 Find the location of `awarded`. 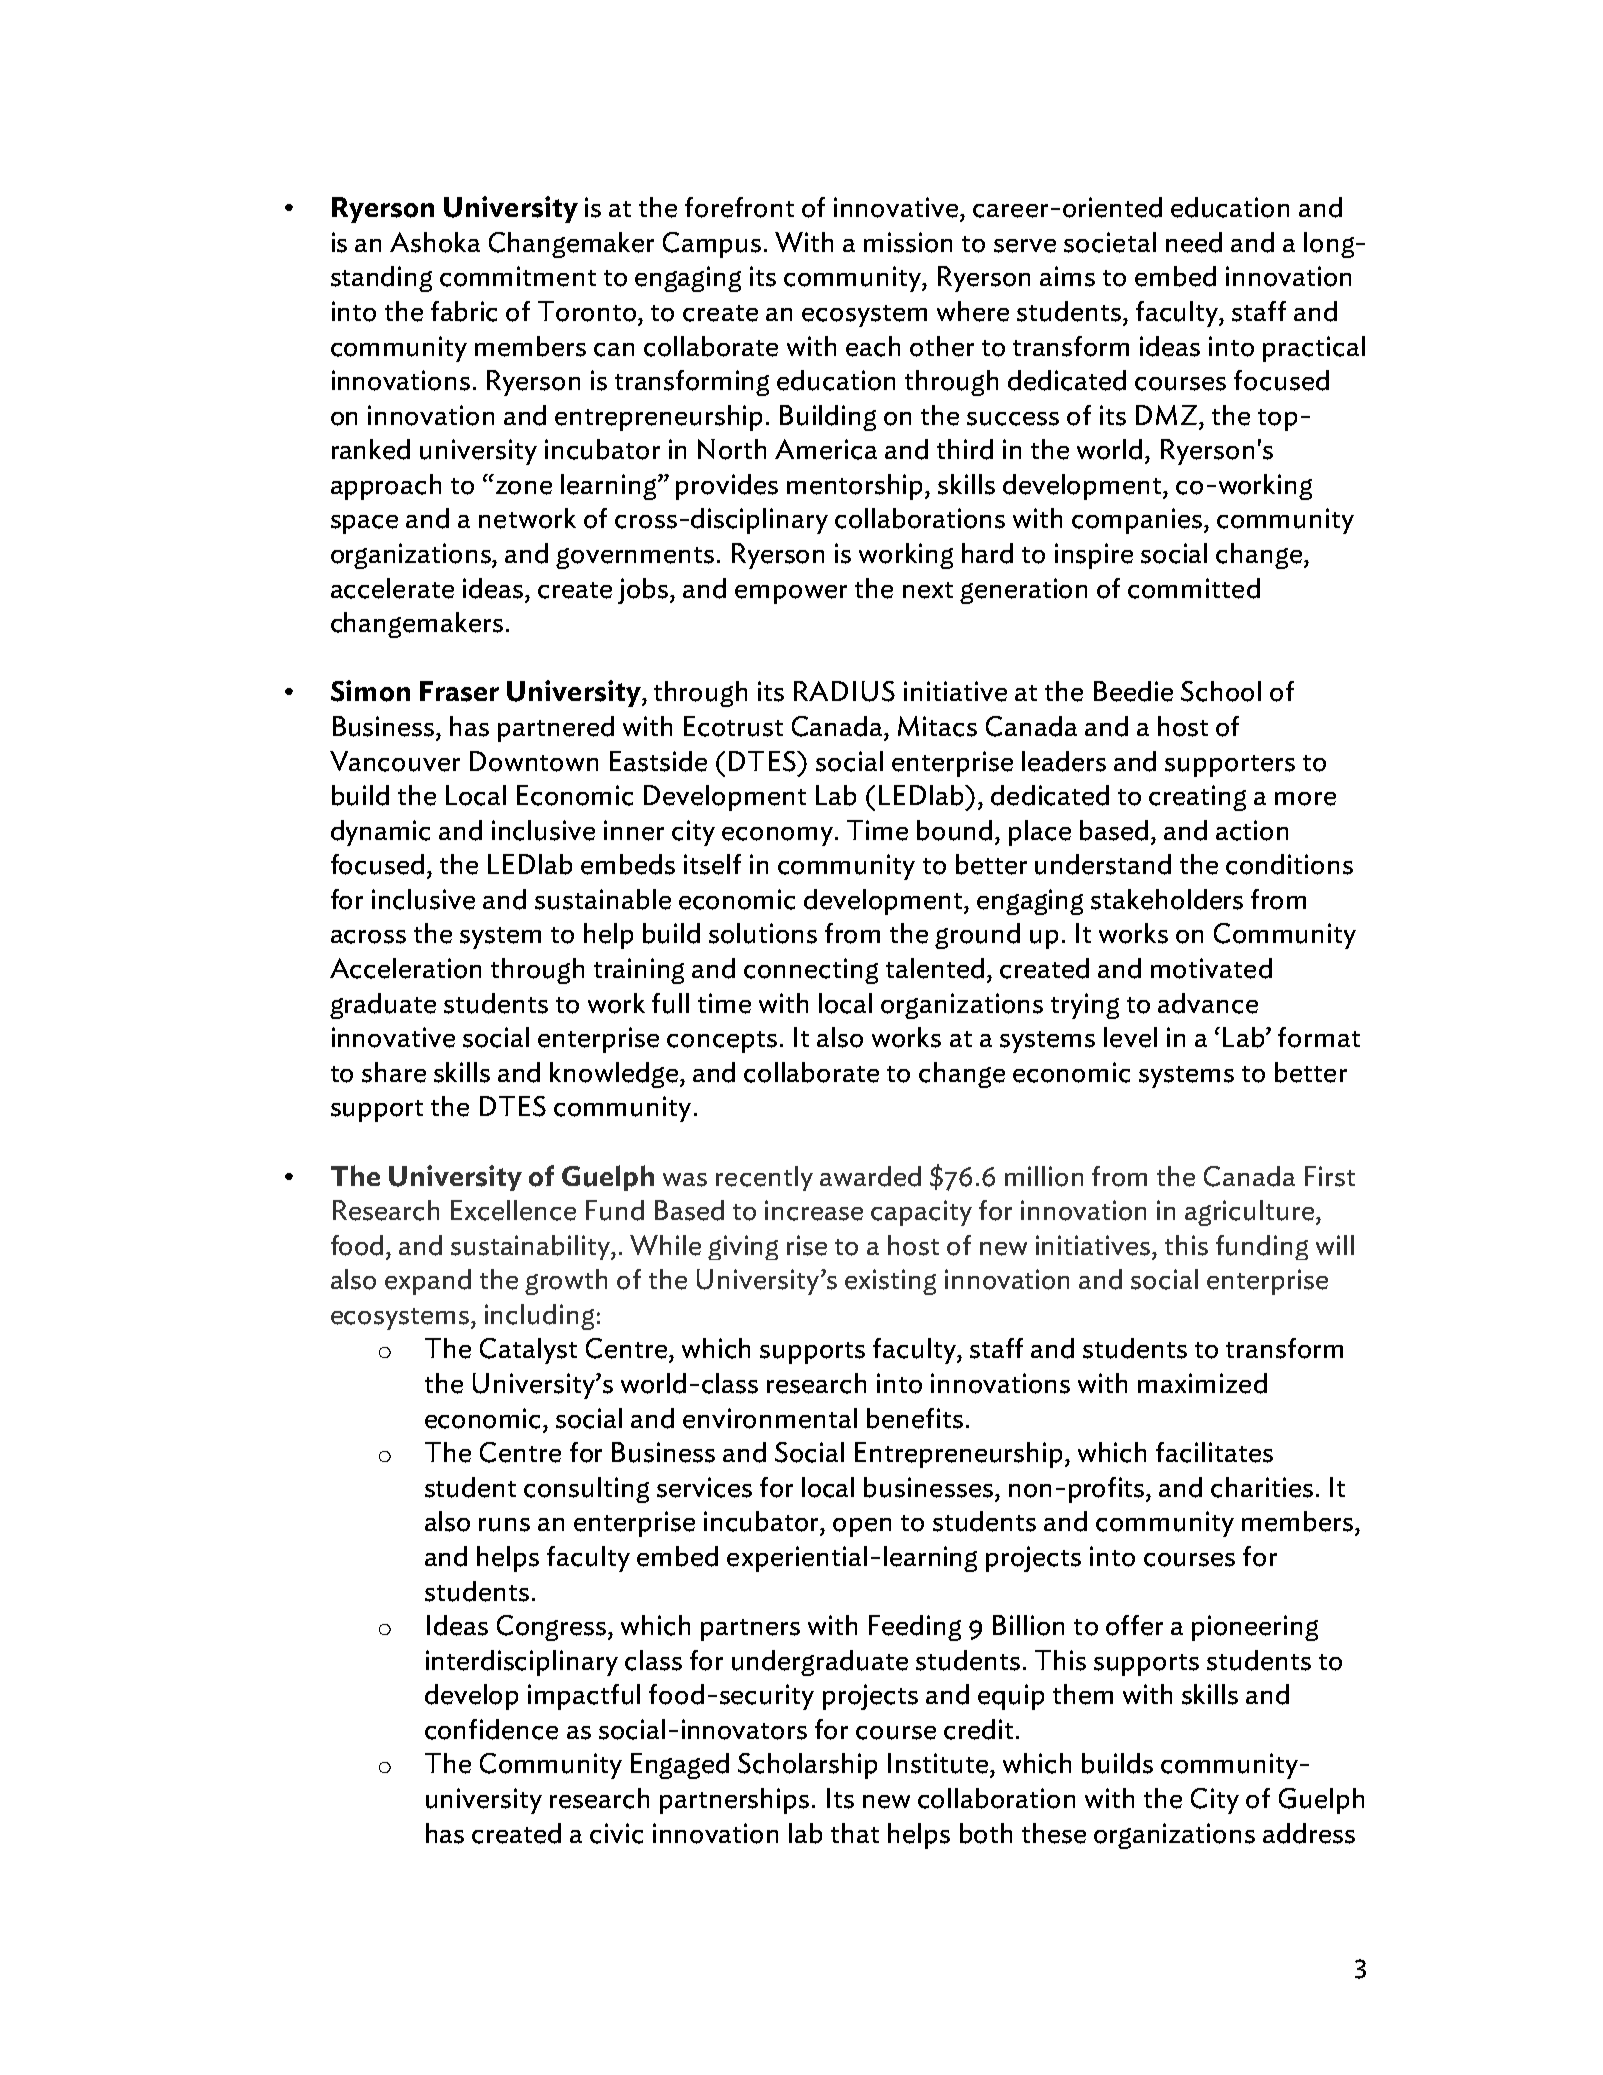

awarded is located at coordinates (870, 1176).
